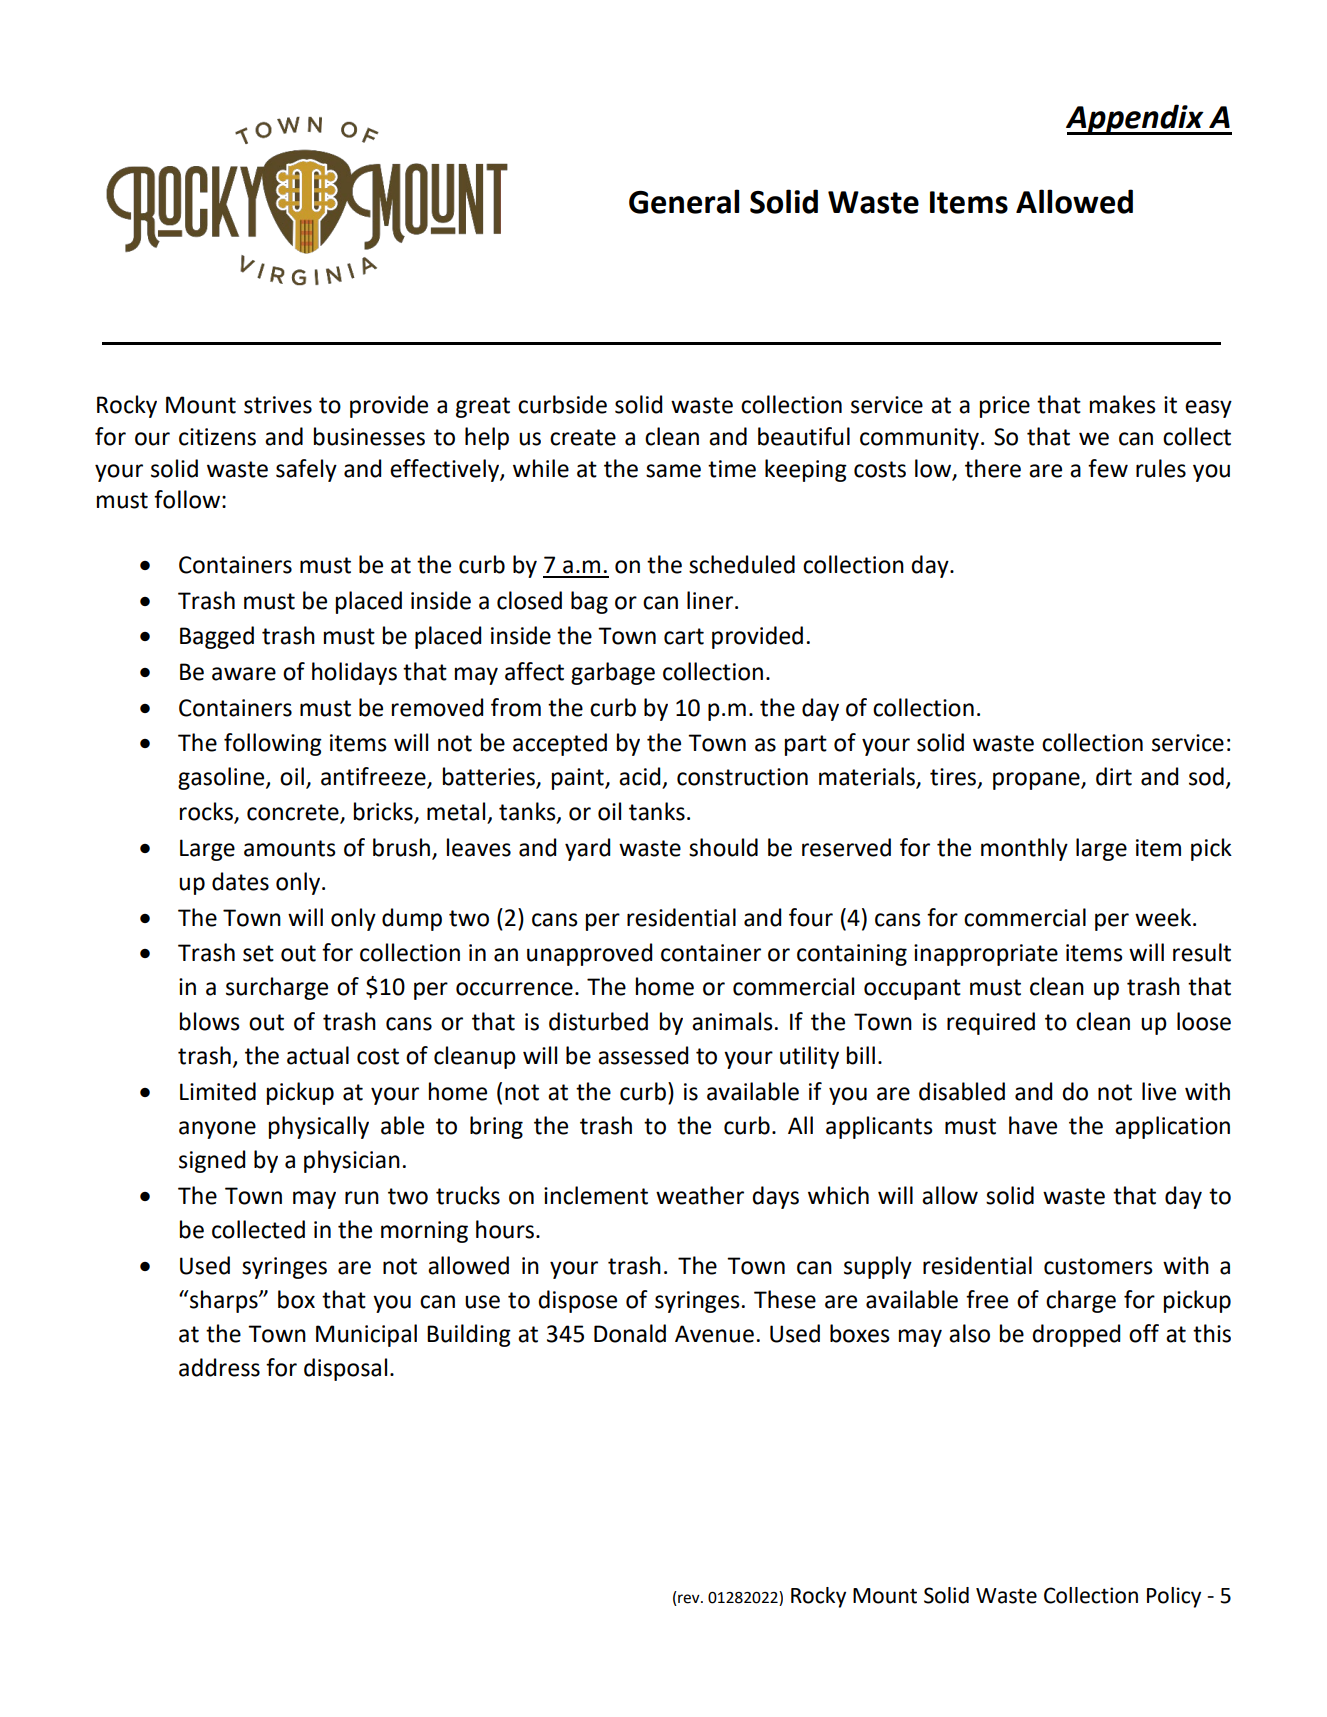  I want to click on rev, so click(689, 1600).
